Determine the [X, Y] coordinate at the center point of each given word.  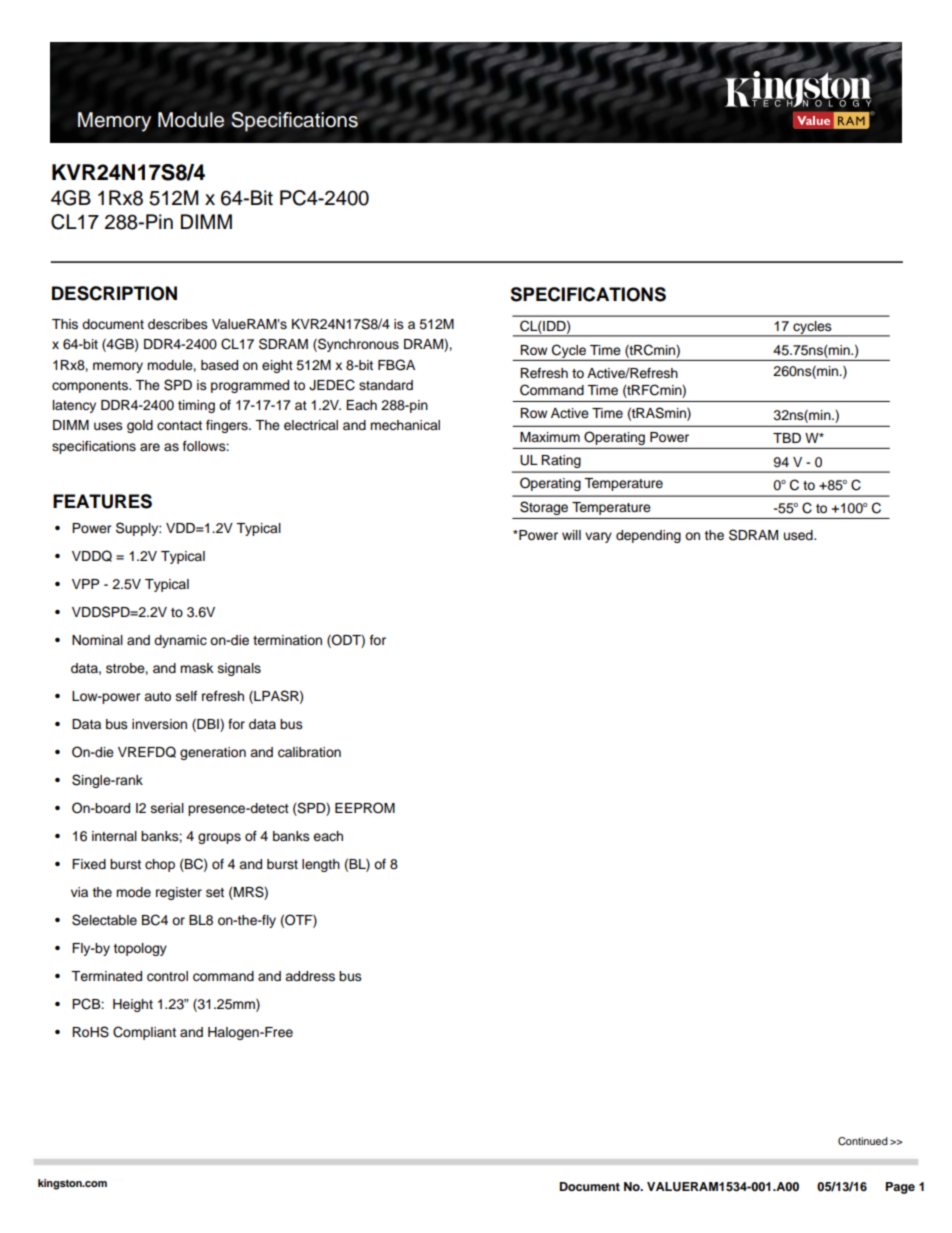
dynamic [180, 641]
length [321, 865]
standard [386, 385]
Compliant [144, 1033]
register [179, 893]
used [799, 535]
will [571, 535]
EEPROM [365, 808]
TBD [787, 438]
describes [178, 324]
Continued [863, 1141]
